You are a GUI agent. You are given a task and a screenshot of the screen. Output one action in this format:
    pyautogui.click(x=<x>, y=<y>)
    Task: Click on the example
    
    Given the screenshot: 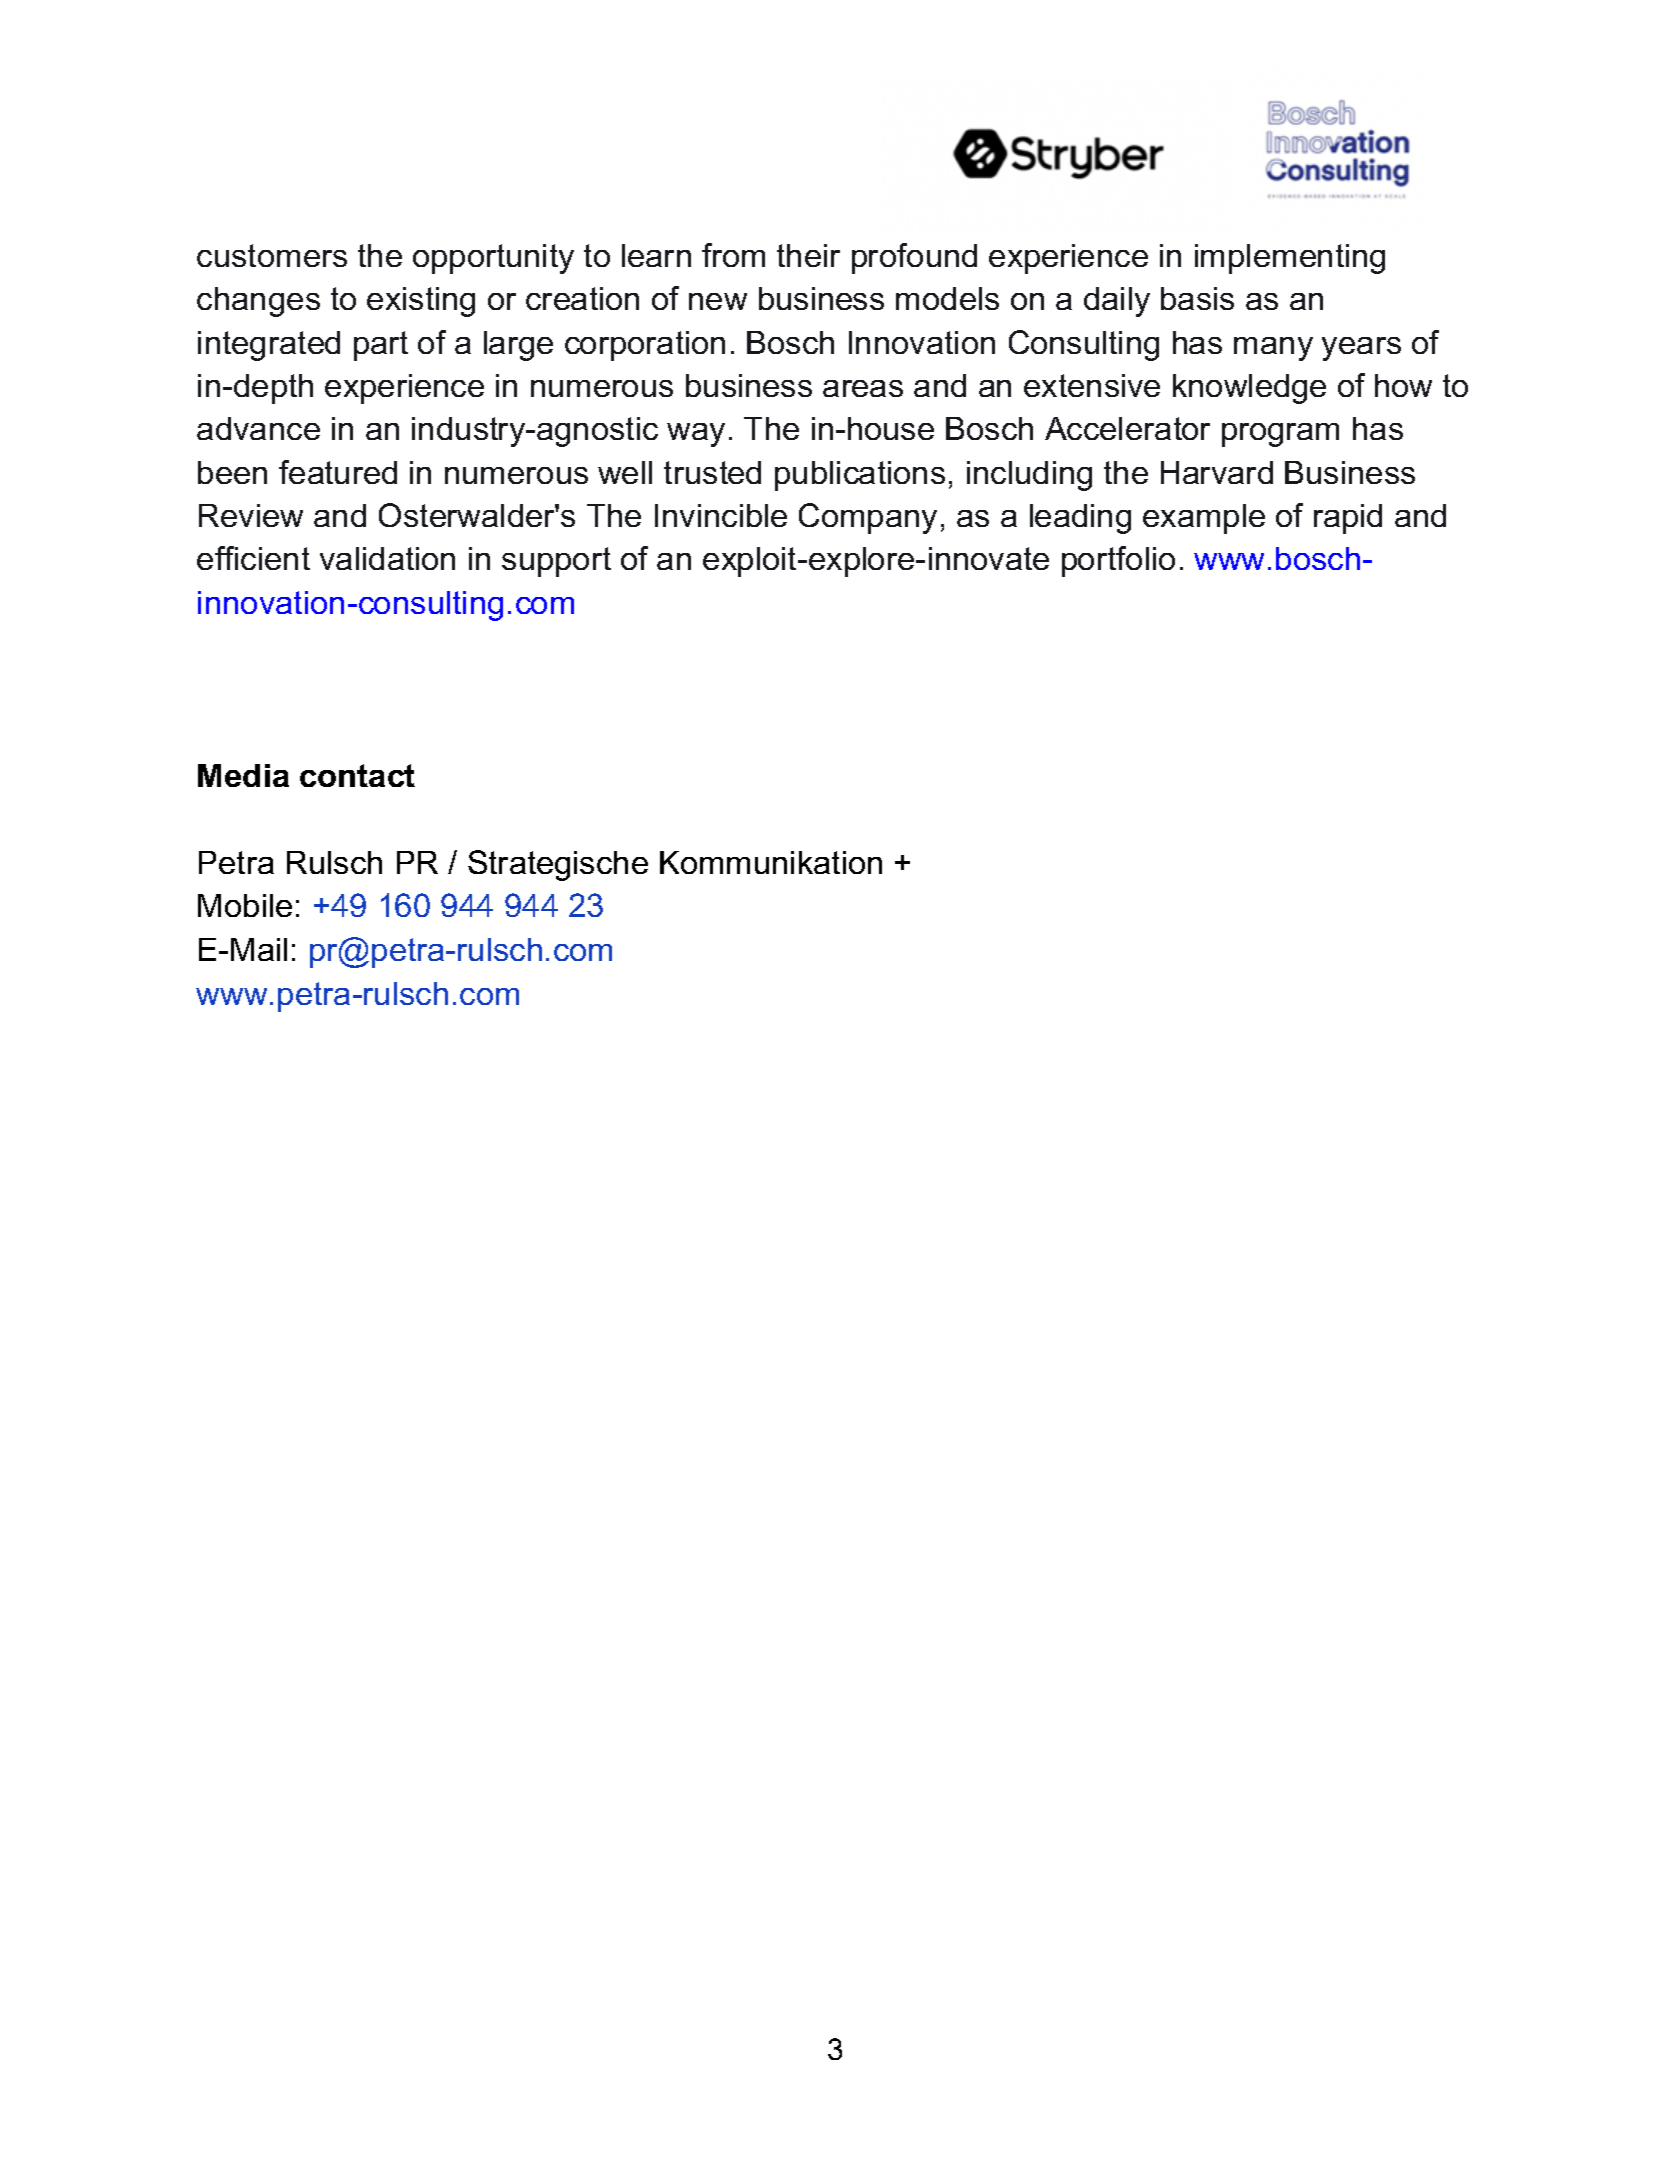 What is the action you would take?
    pyautogui.click(x=1204, y=519)
